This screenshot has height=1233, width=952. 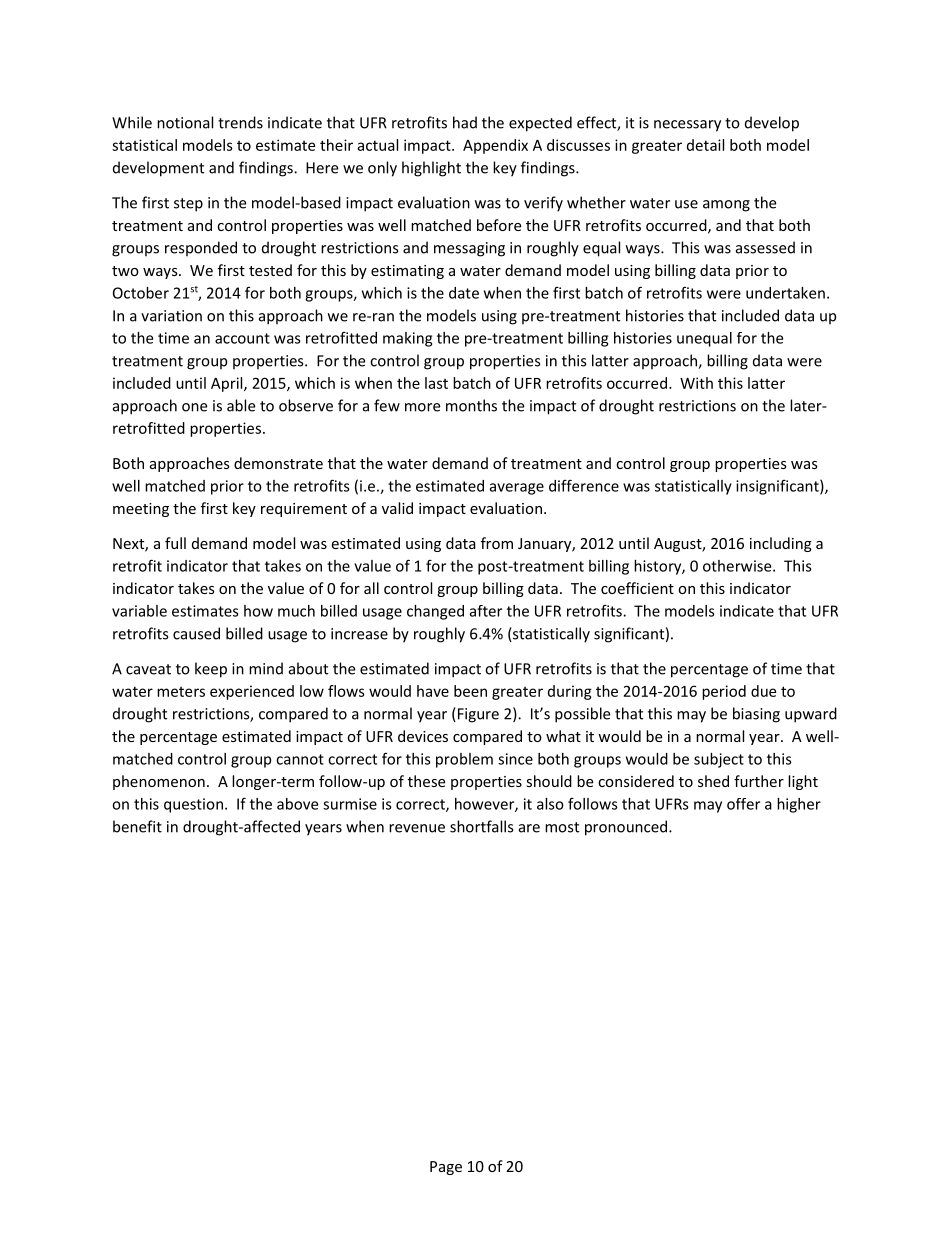 What do you see at coordinates (185, 122) in the screenshot?
I see `notional` at bounding box center [185, 122].
